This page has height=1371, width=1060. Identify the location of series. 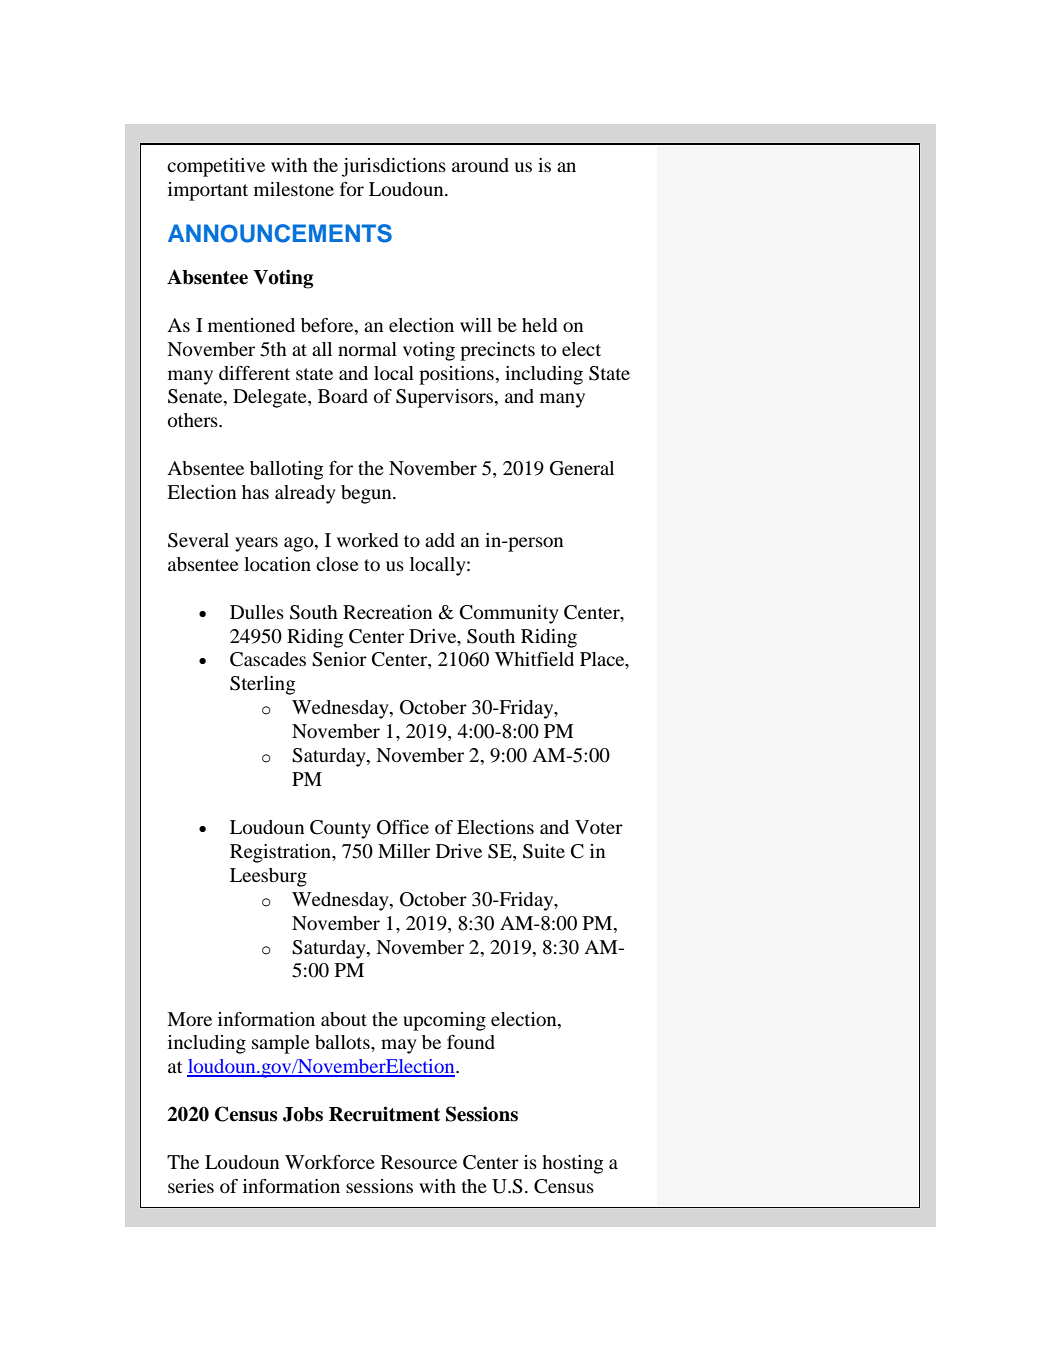
(191, 1186).
